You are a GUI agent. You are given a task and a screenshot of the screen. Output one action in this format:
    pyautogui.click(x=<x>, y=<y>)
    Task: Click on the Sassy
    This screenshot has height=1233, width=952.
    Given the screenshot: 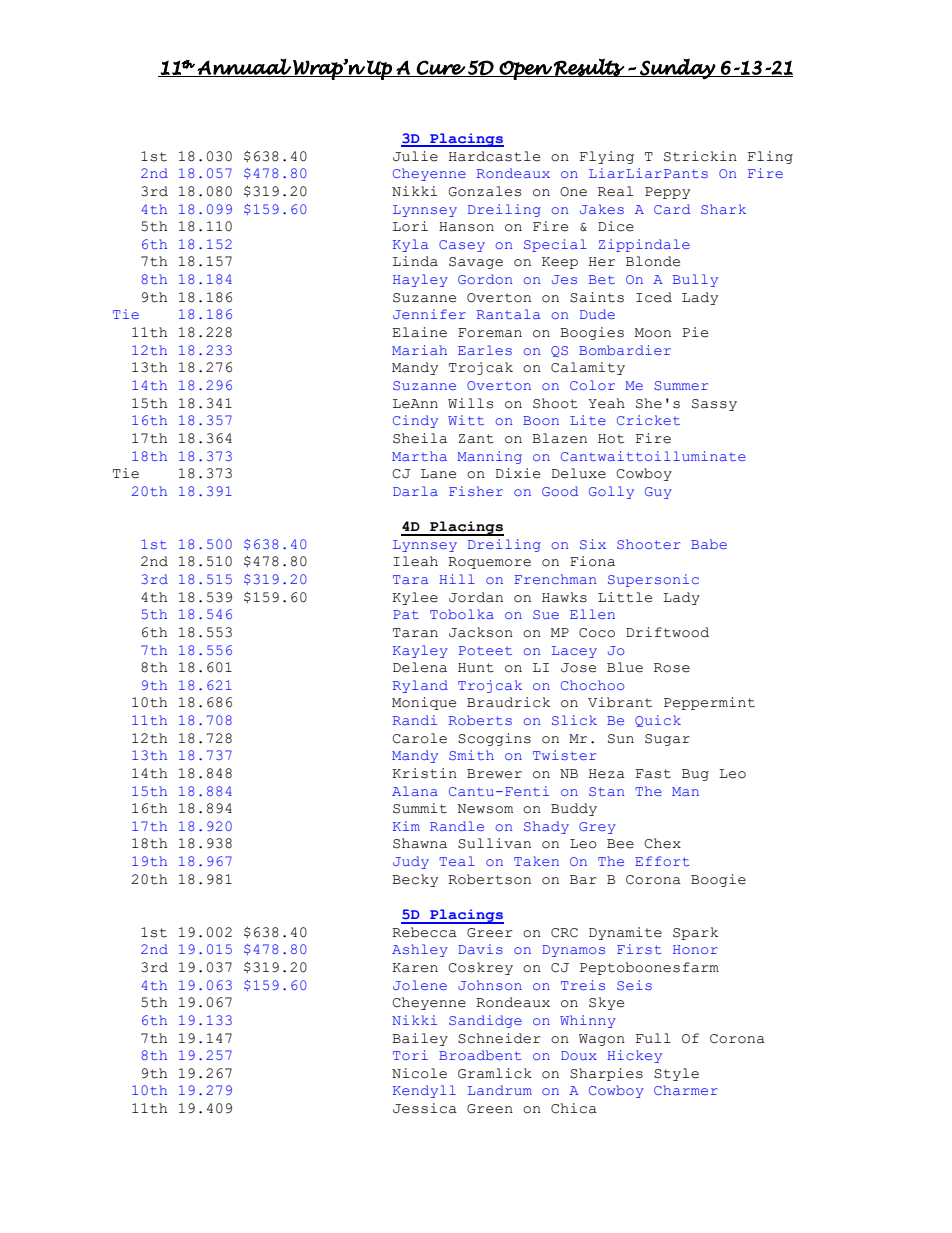 What is the action you would take?
    pyautogui.click(x=714, y=405)
